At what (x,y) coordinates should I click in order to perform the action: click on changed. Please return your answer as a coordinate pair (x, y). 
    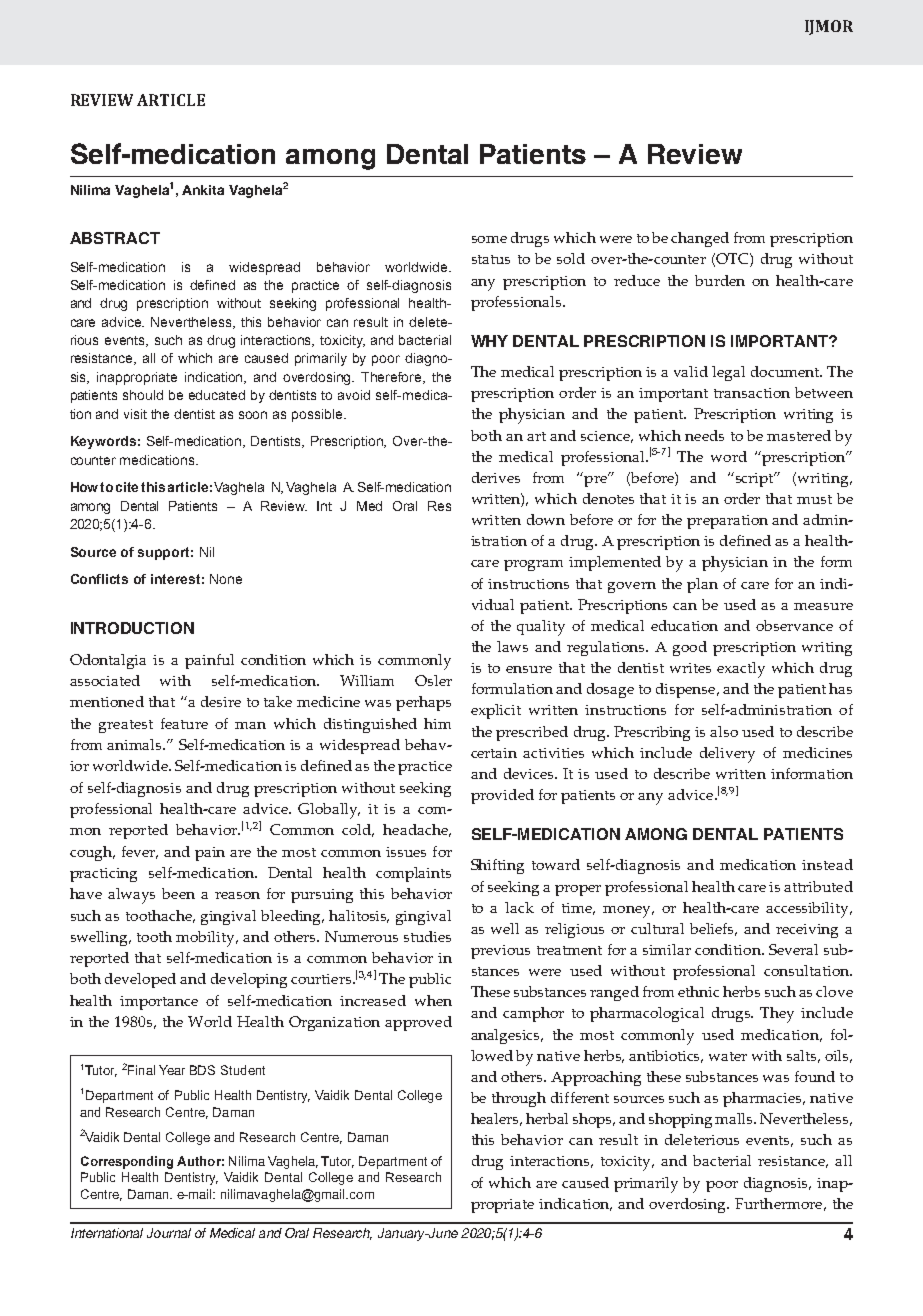
    Looking at the image, I should click on (700, 239).
